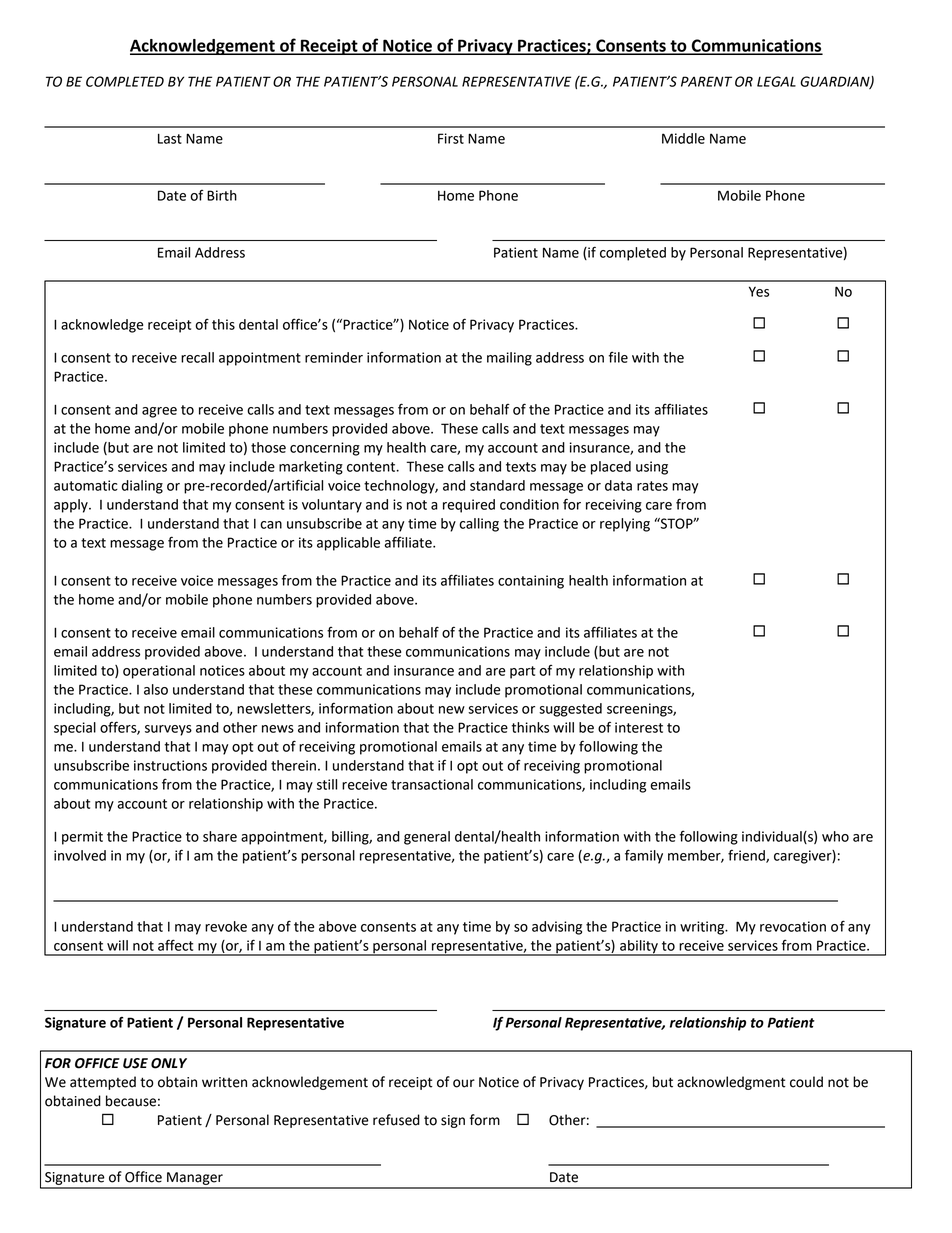 The image size is (952, 1233). I want to click on transactional, so click(432, 784).
